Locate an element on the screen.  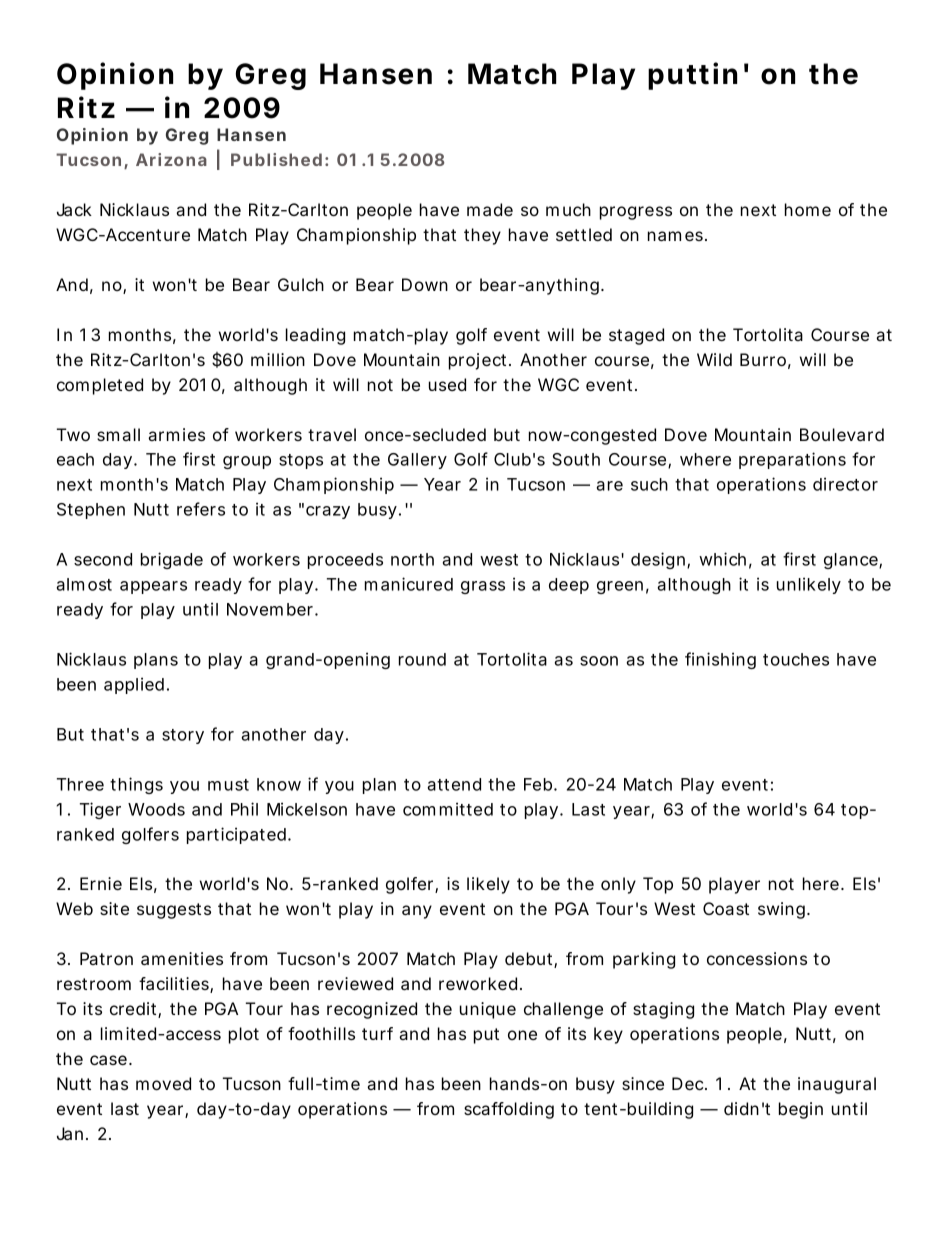
Wild is located at coordinates (714, 359).
